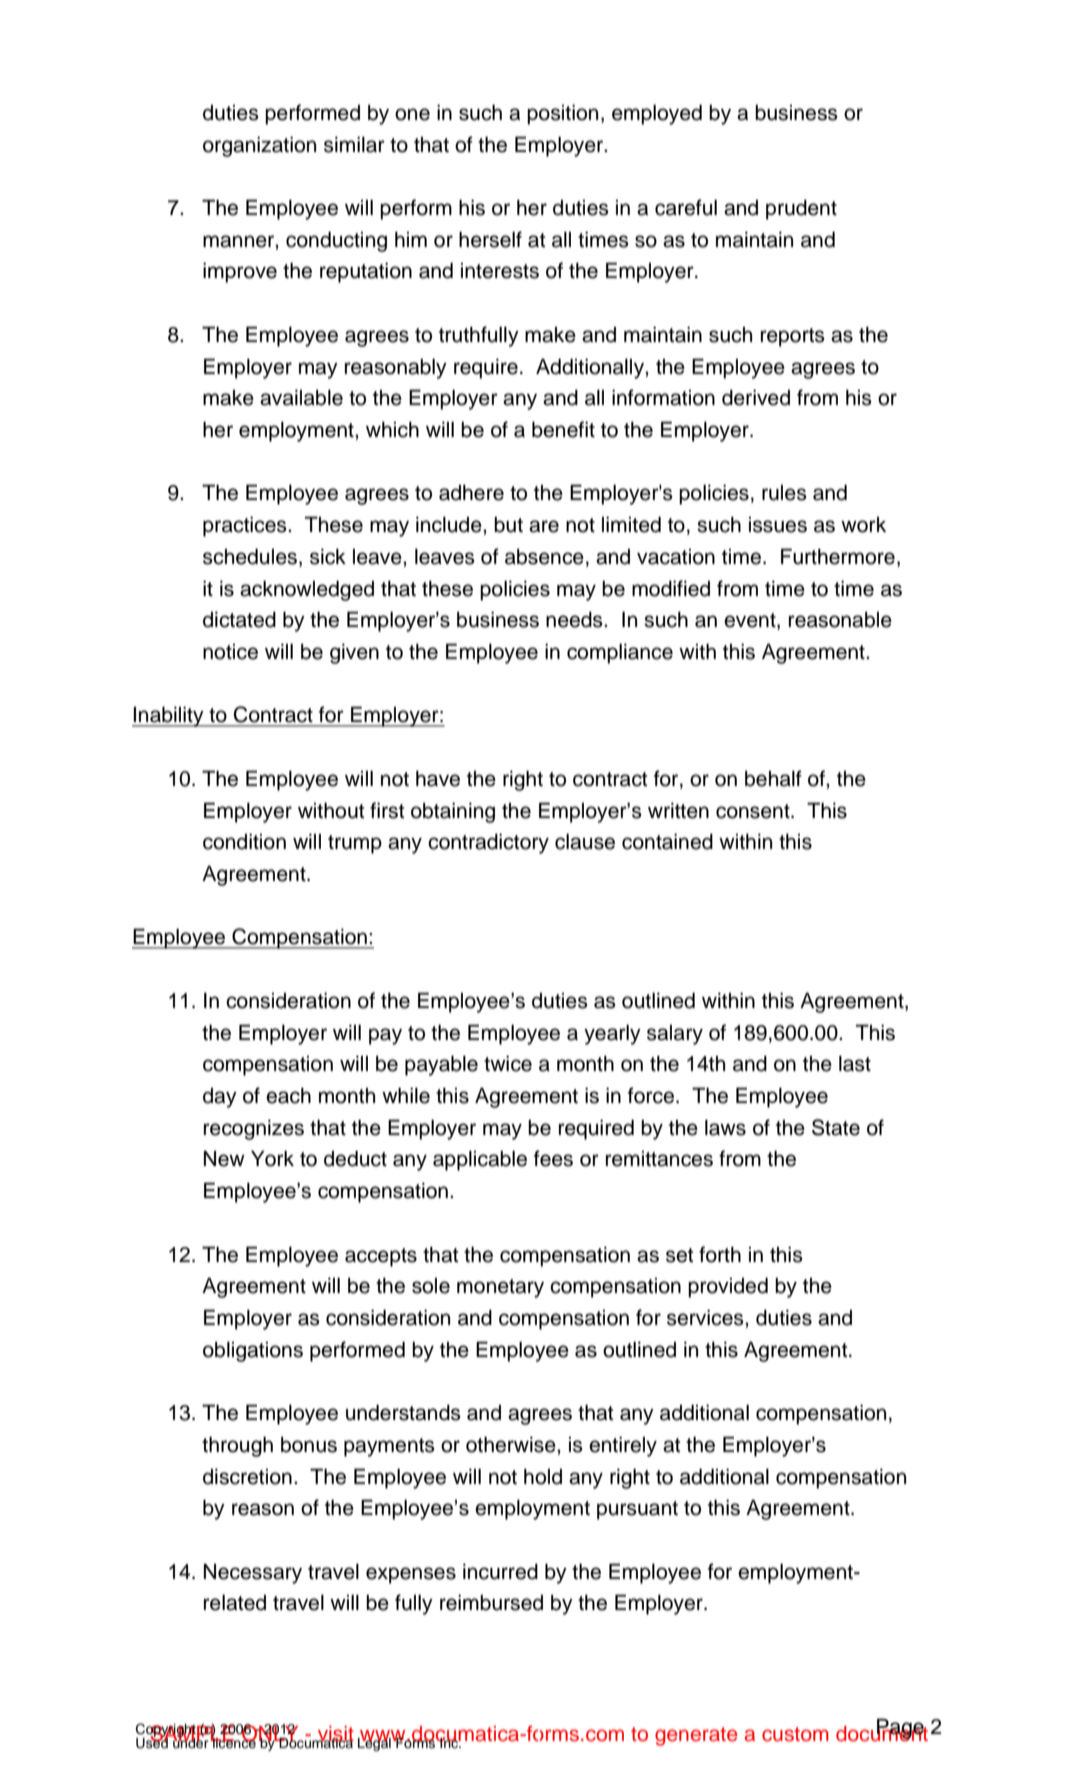  I want to click on organization, so click(259, 146).
